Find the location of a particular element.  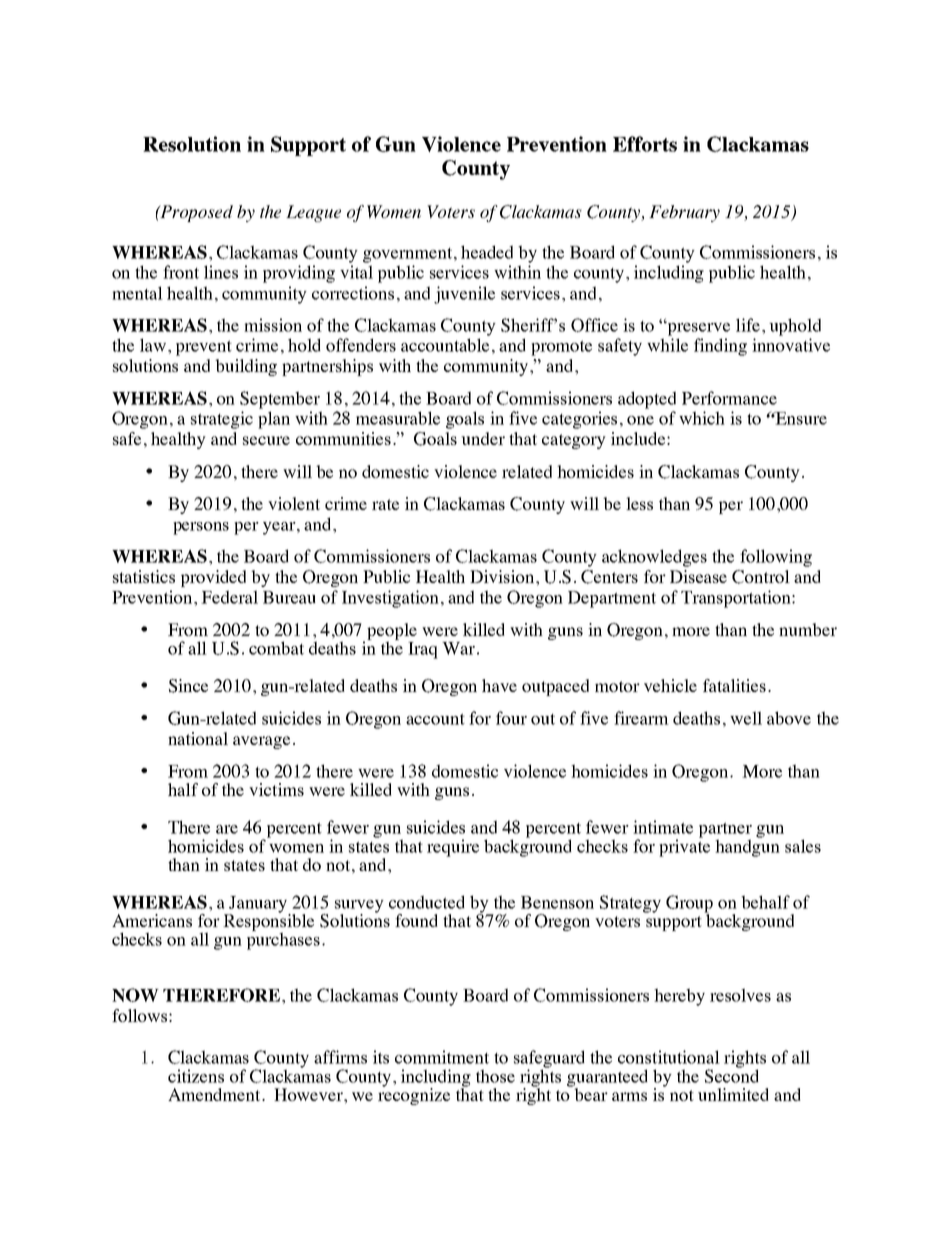

citizens is located at coordinates (196, 1076).
